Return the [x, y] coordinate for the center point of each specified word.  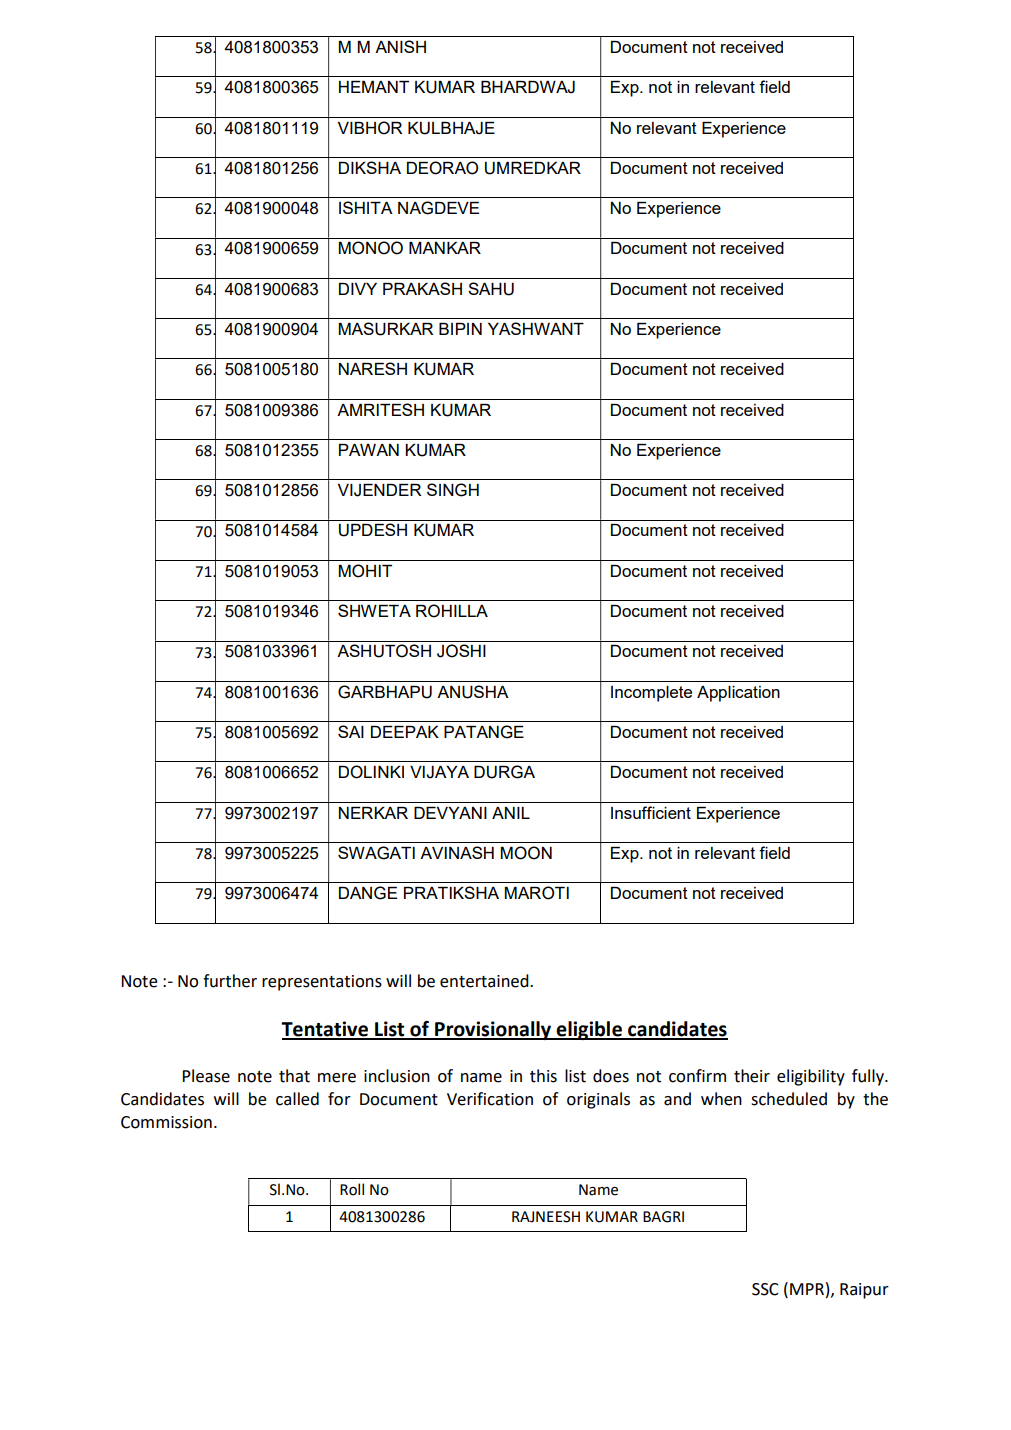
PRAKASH [422, 288]
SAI [351, 731]
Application [738, 694]
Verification [490, 1099]
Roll [352, 1189]
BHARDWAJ [528, 87]
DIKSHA [370, 167]
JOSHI [461, 651]
